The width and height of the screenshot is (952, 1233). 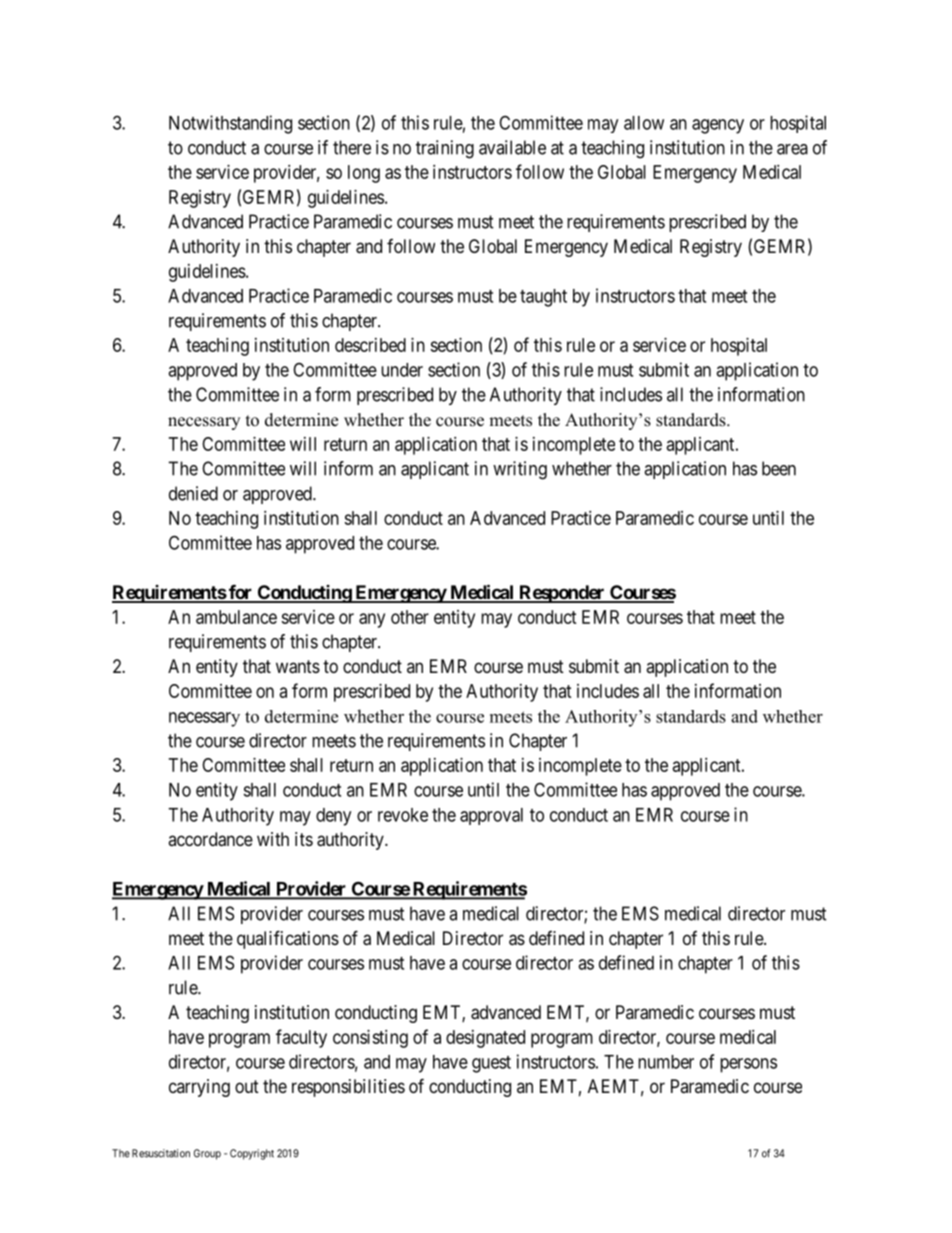 I want to click on there, so click(x=352, y=147).
